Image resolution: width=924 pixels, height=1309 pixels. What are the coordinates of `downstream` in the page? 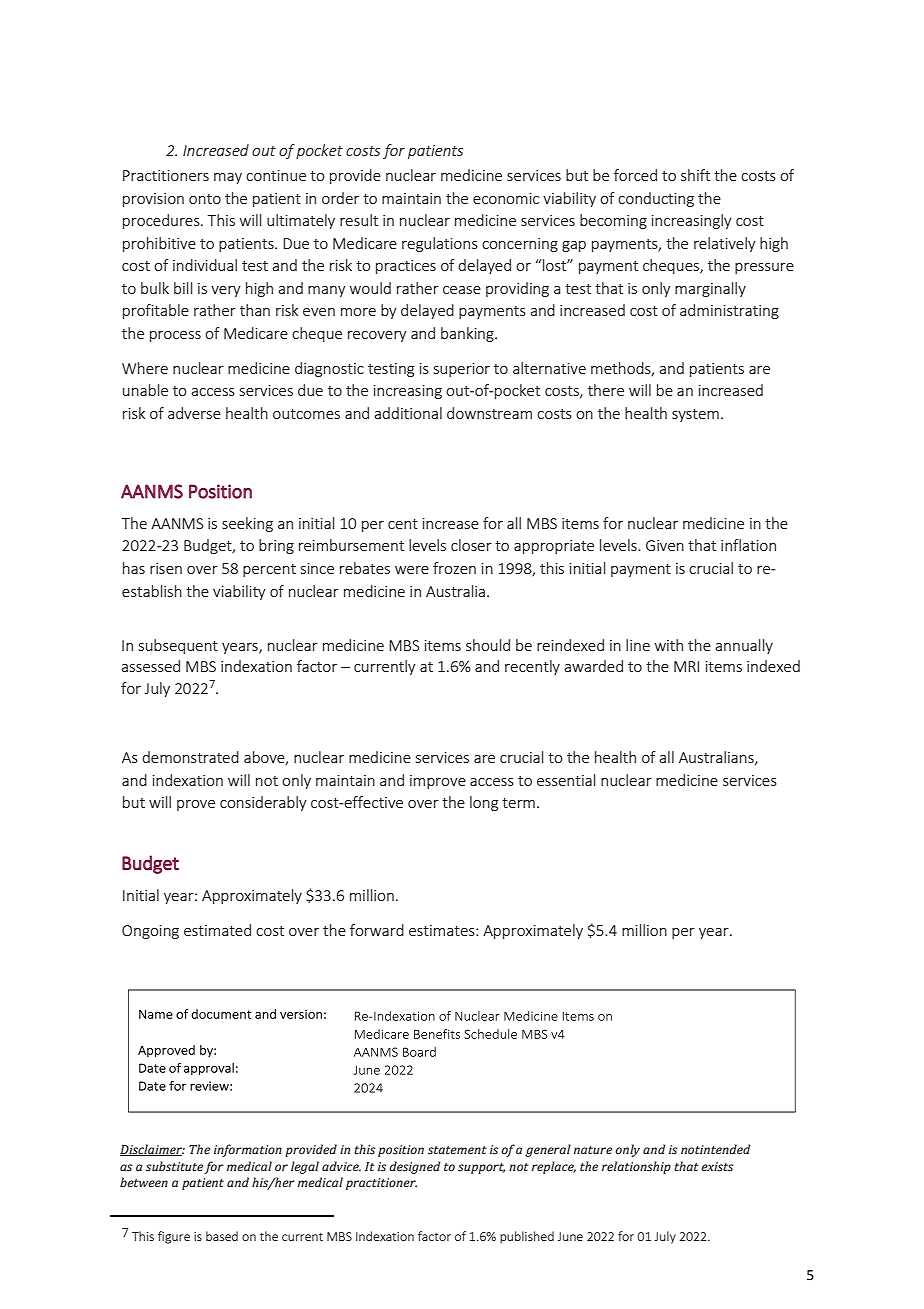 It's located at (489, 413).
